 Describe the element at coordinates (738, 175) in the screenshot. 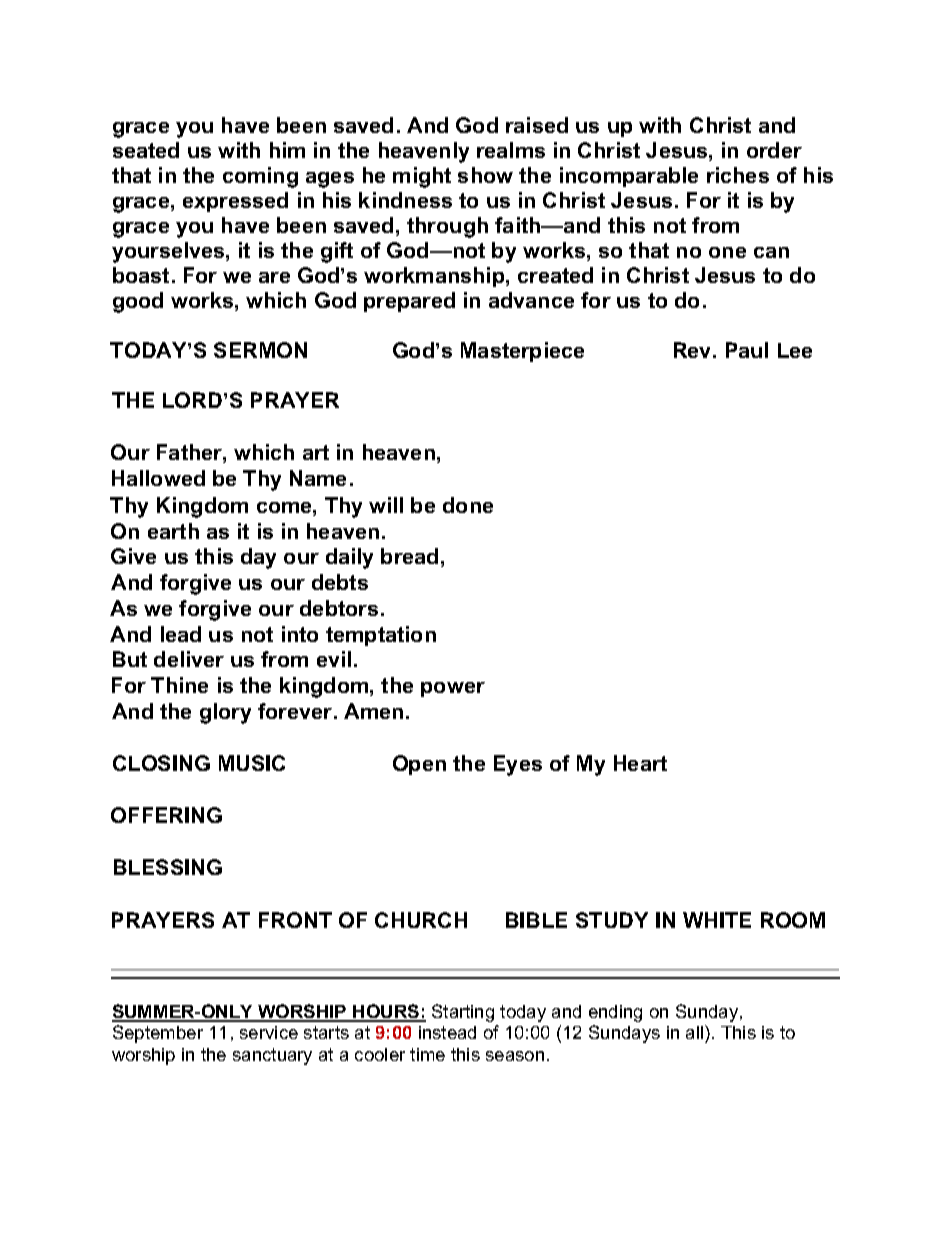

I see `riches` at that location.
